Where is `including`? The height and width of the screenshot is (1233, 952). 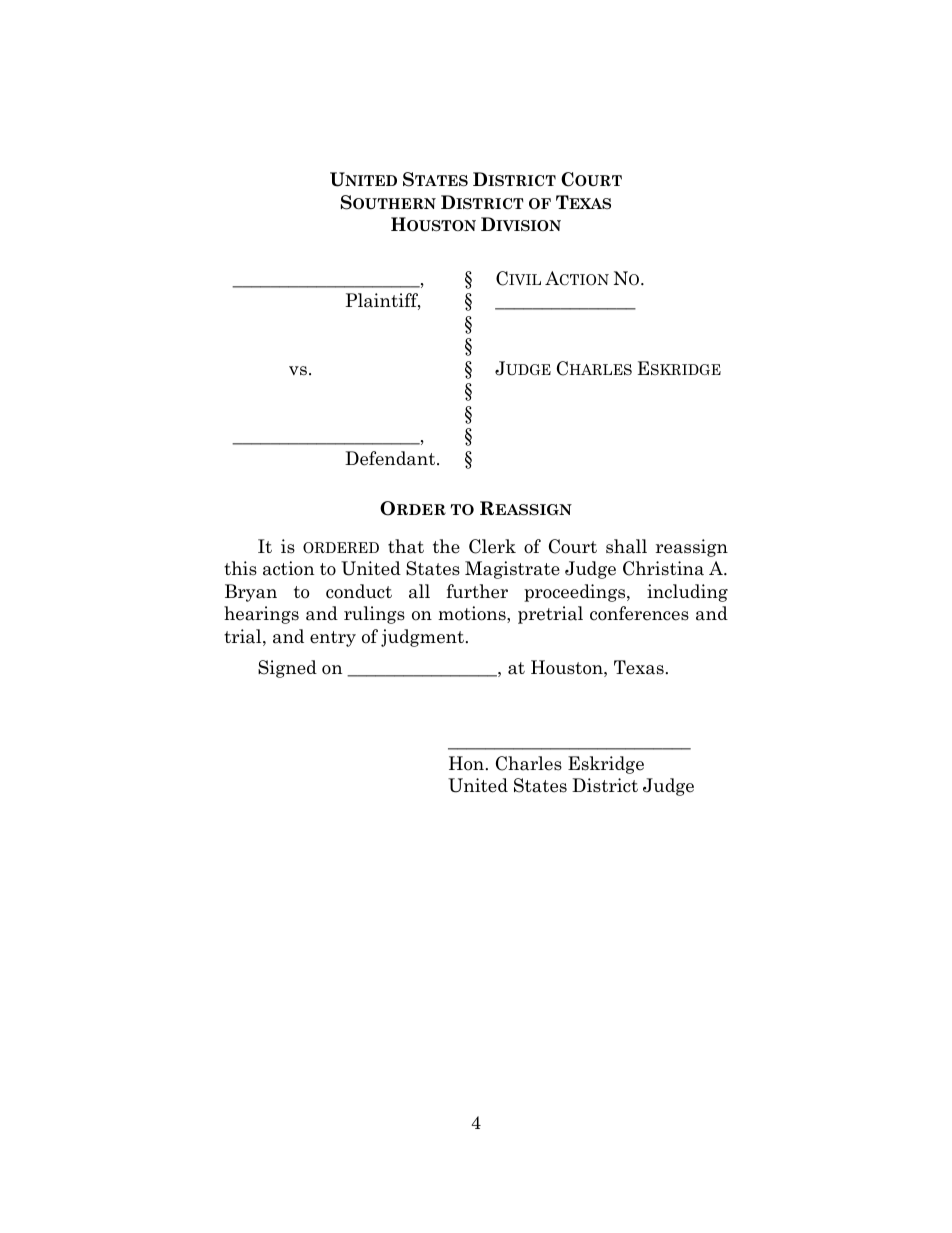
including is located at coordinates (687, 593).
